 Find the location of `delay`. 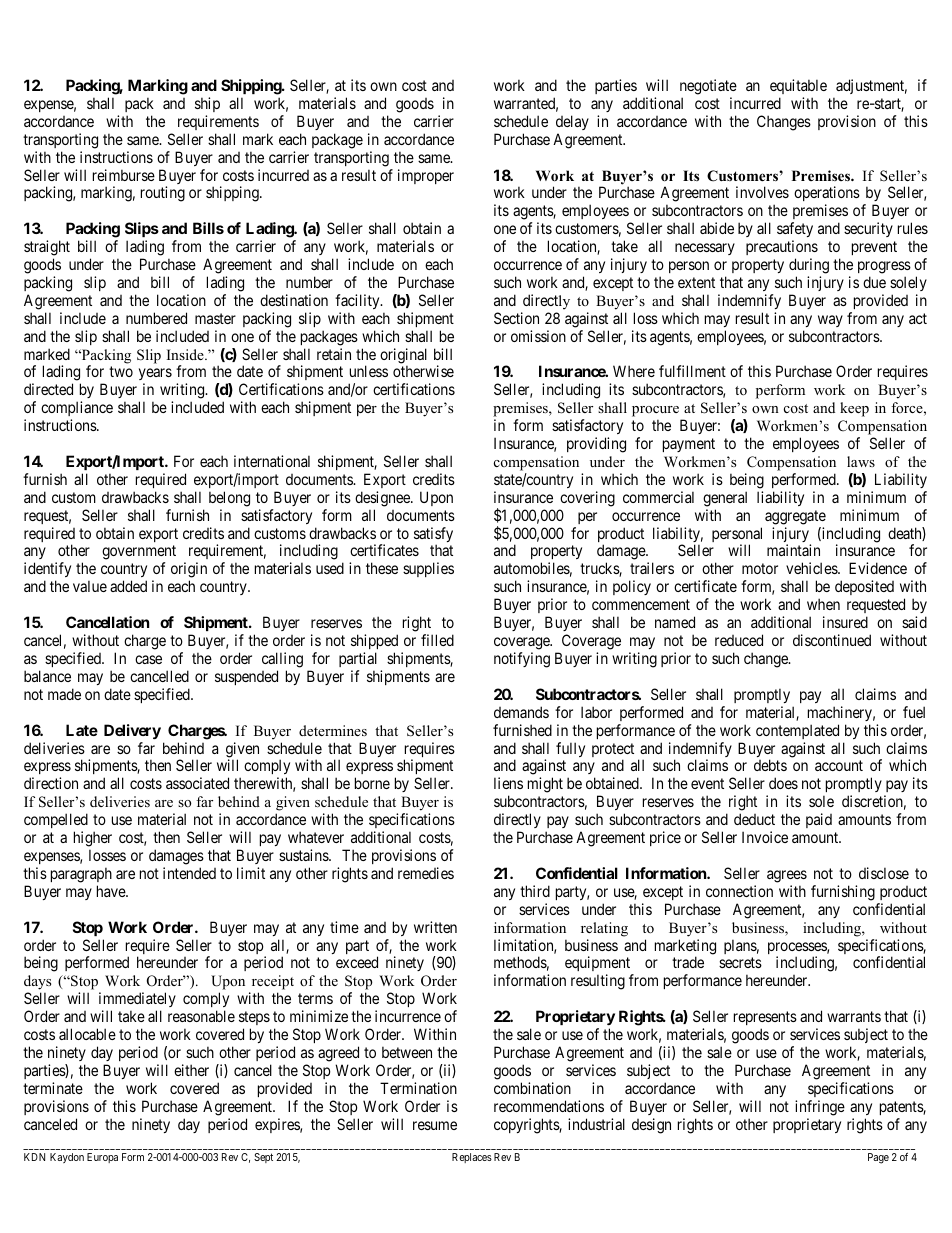

delay is located at coordinates (572, 122).
